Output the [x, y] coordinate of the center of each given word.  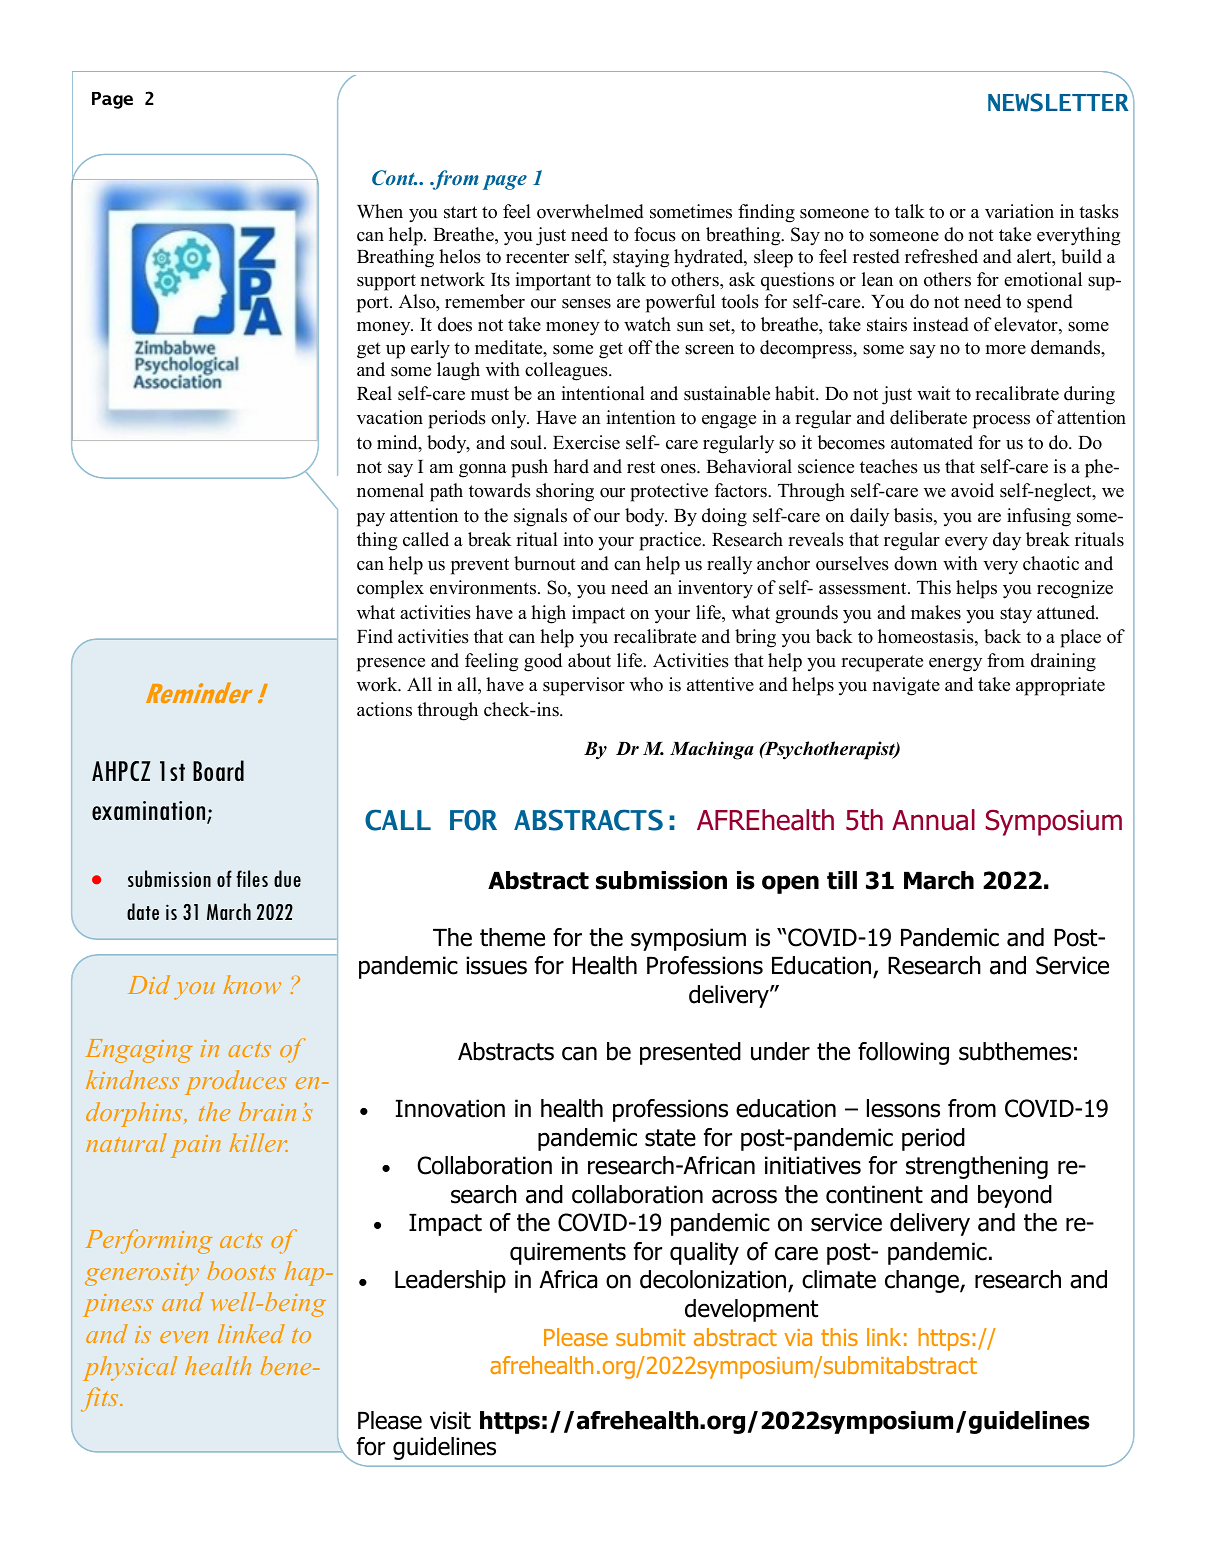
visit [450, 1420]
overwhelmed [590, 211]
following [903, 1053]
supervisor [584, 686]
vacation [390, 417]
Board [218, 770]
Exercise [586, 442]
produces [236, 1082]
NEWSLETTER [1058, 102]
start [460, 212]
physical [130, 1368]
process [1001, 422]
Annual [933, 820]
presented [690, 1053]
